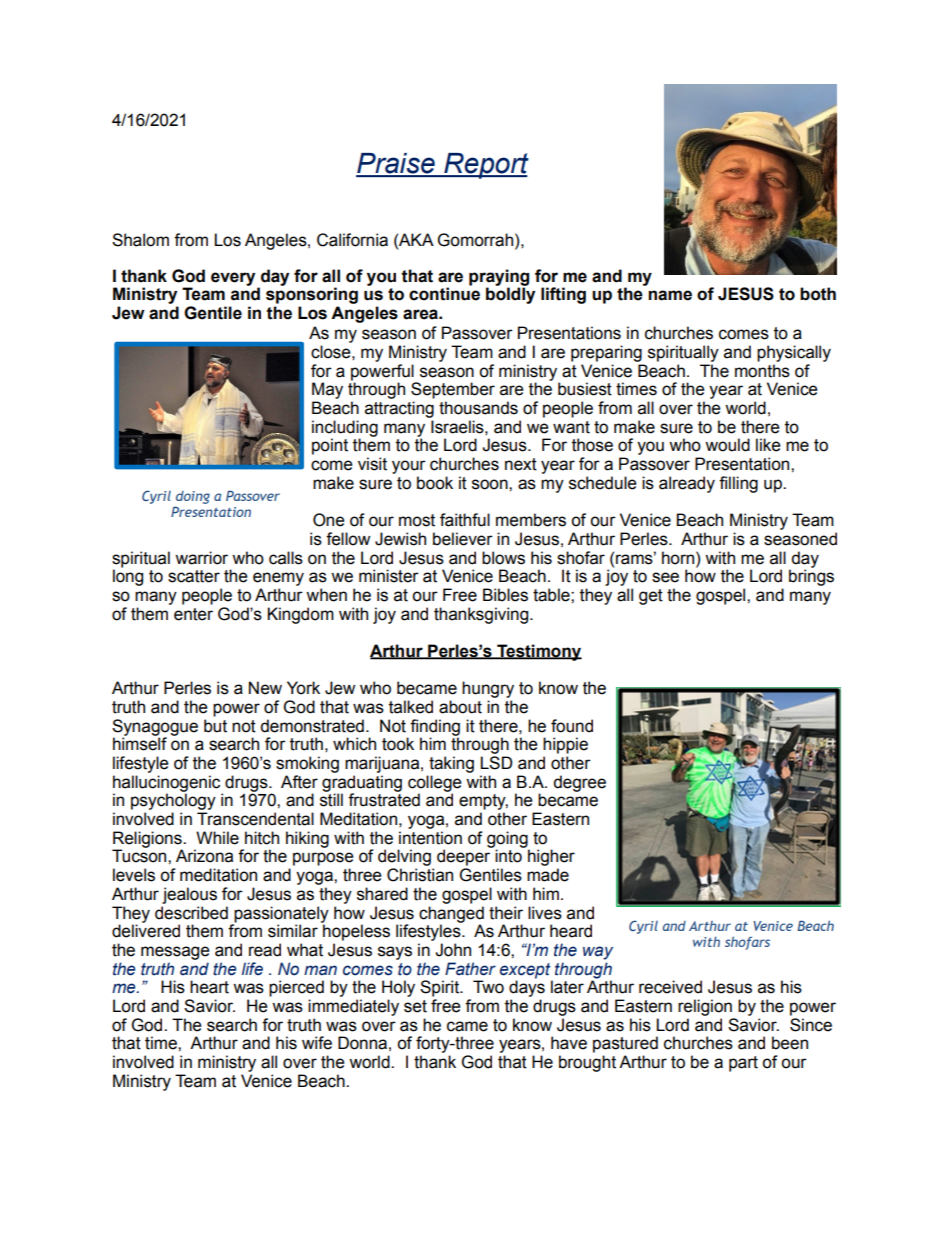 The image size is (952, 1233). Describe the element at coordinates (140, 240) in the image. I see `Shalom` at that location.
